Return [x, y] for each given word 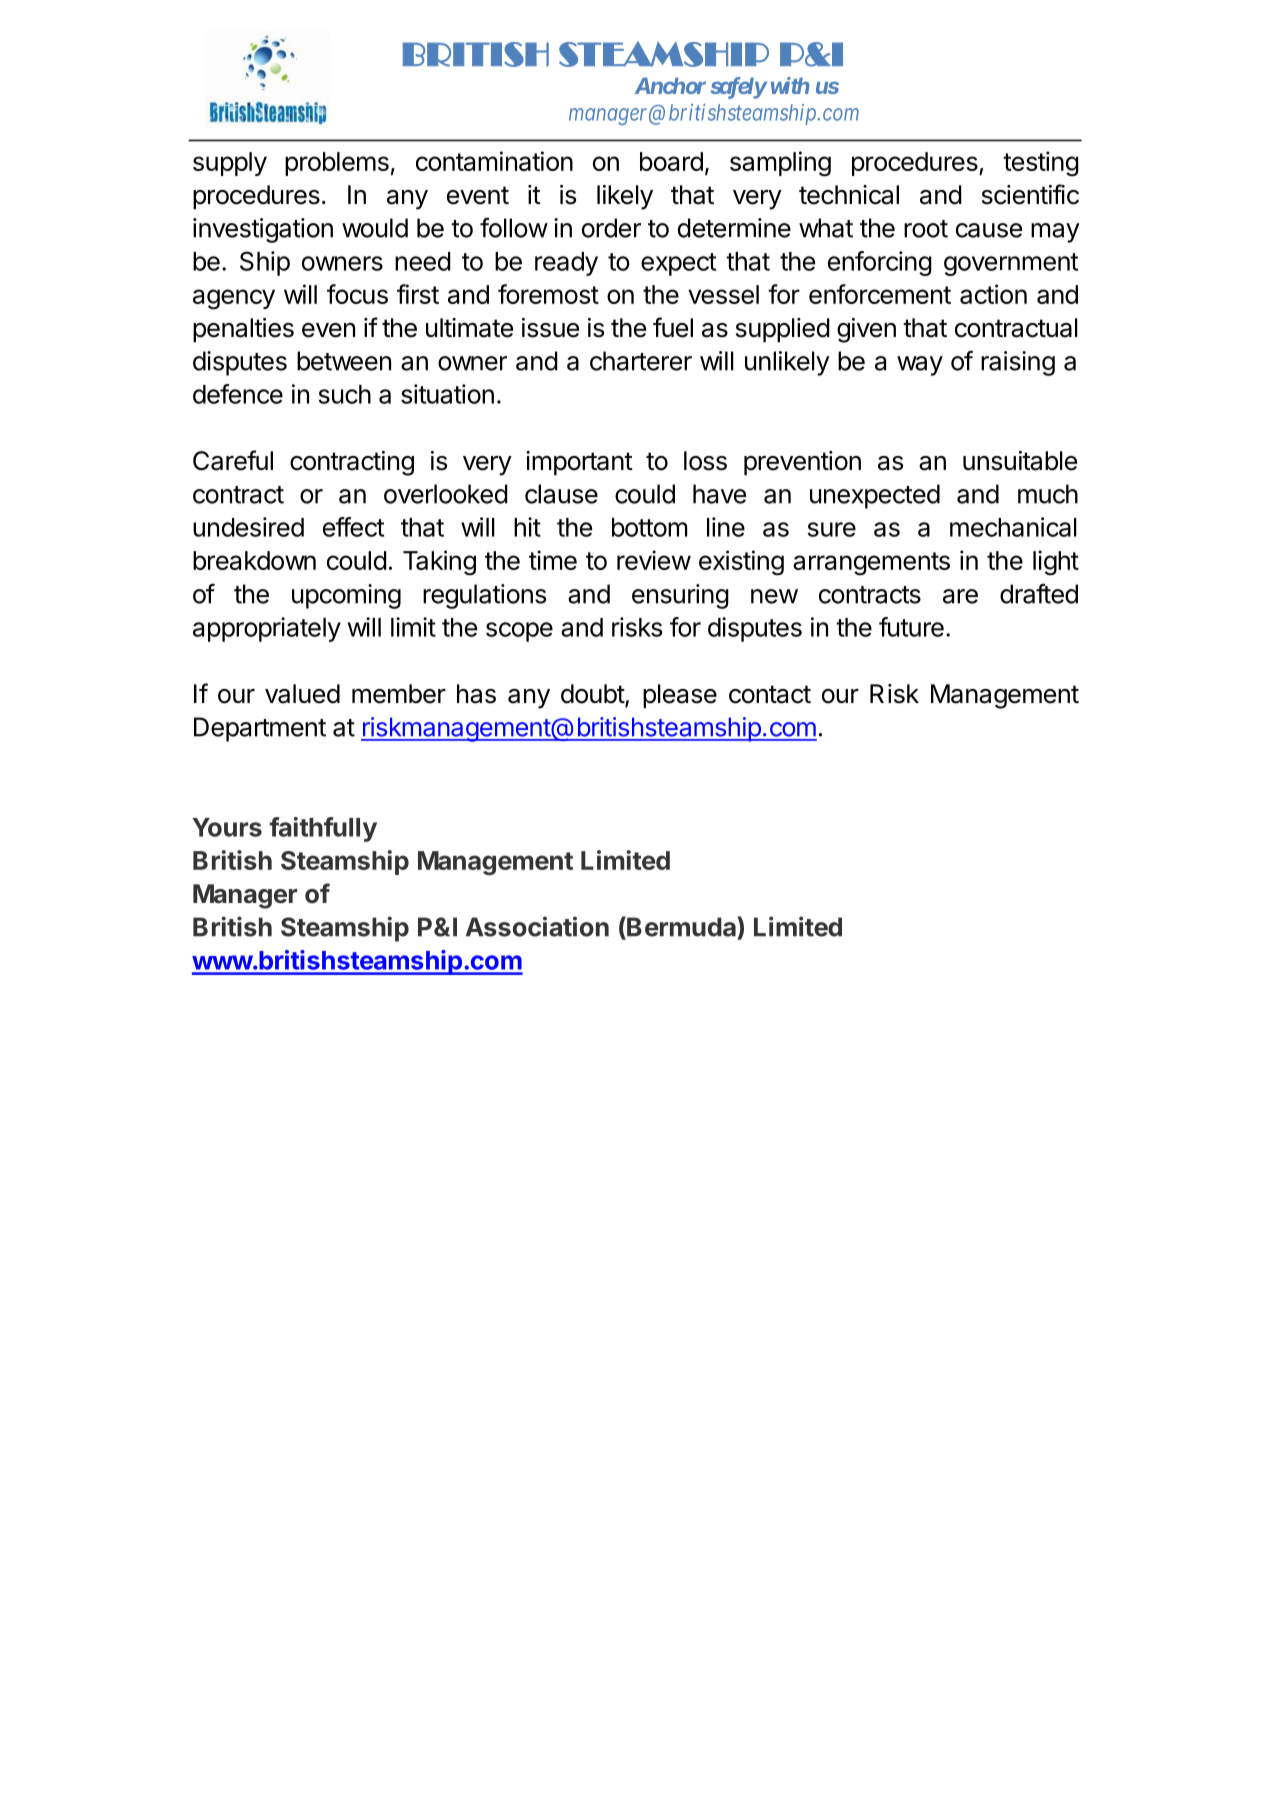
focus [357, 294]
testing [1041, 164]
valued [302, 694]
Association [537, 926]
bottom [649, 527]
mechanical [1013, 527]
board [671, 161]
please [680, 696]
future [911, 627]
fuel [673, 327]
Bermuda [681, 927]
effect [353, 527]
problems [337, 164]
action [993, 294]
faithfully [323, 829]
